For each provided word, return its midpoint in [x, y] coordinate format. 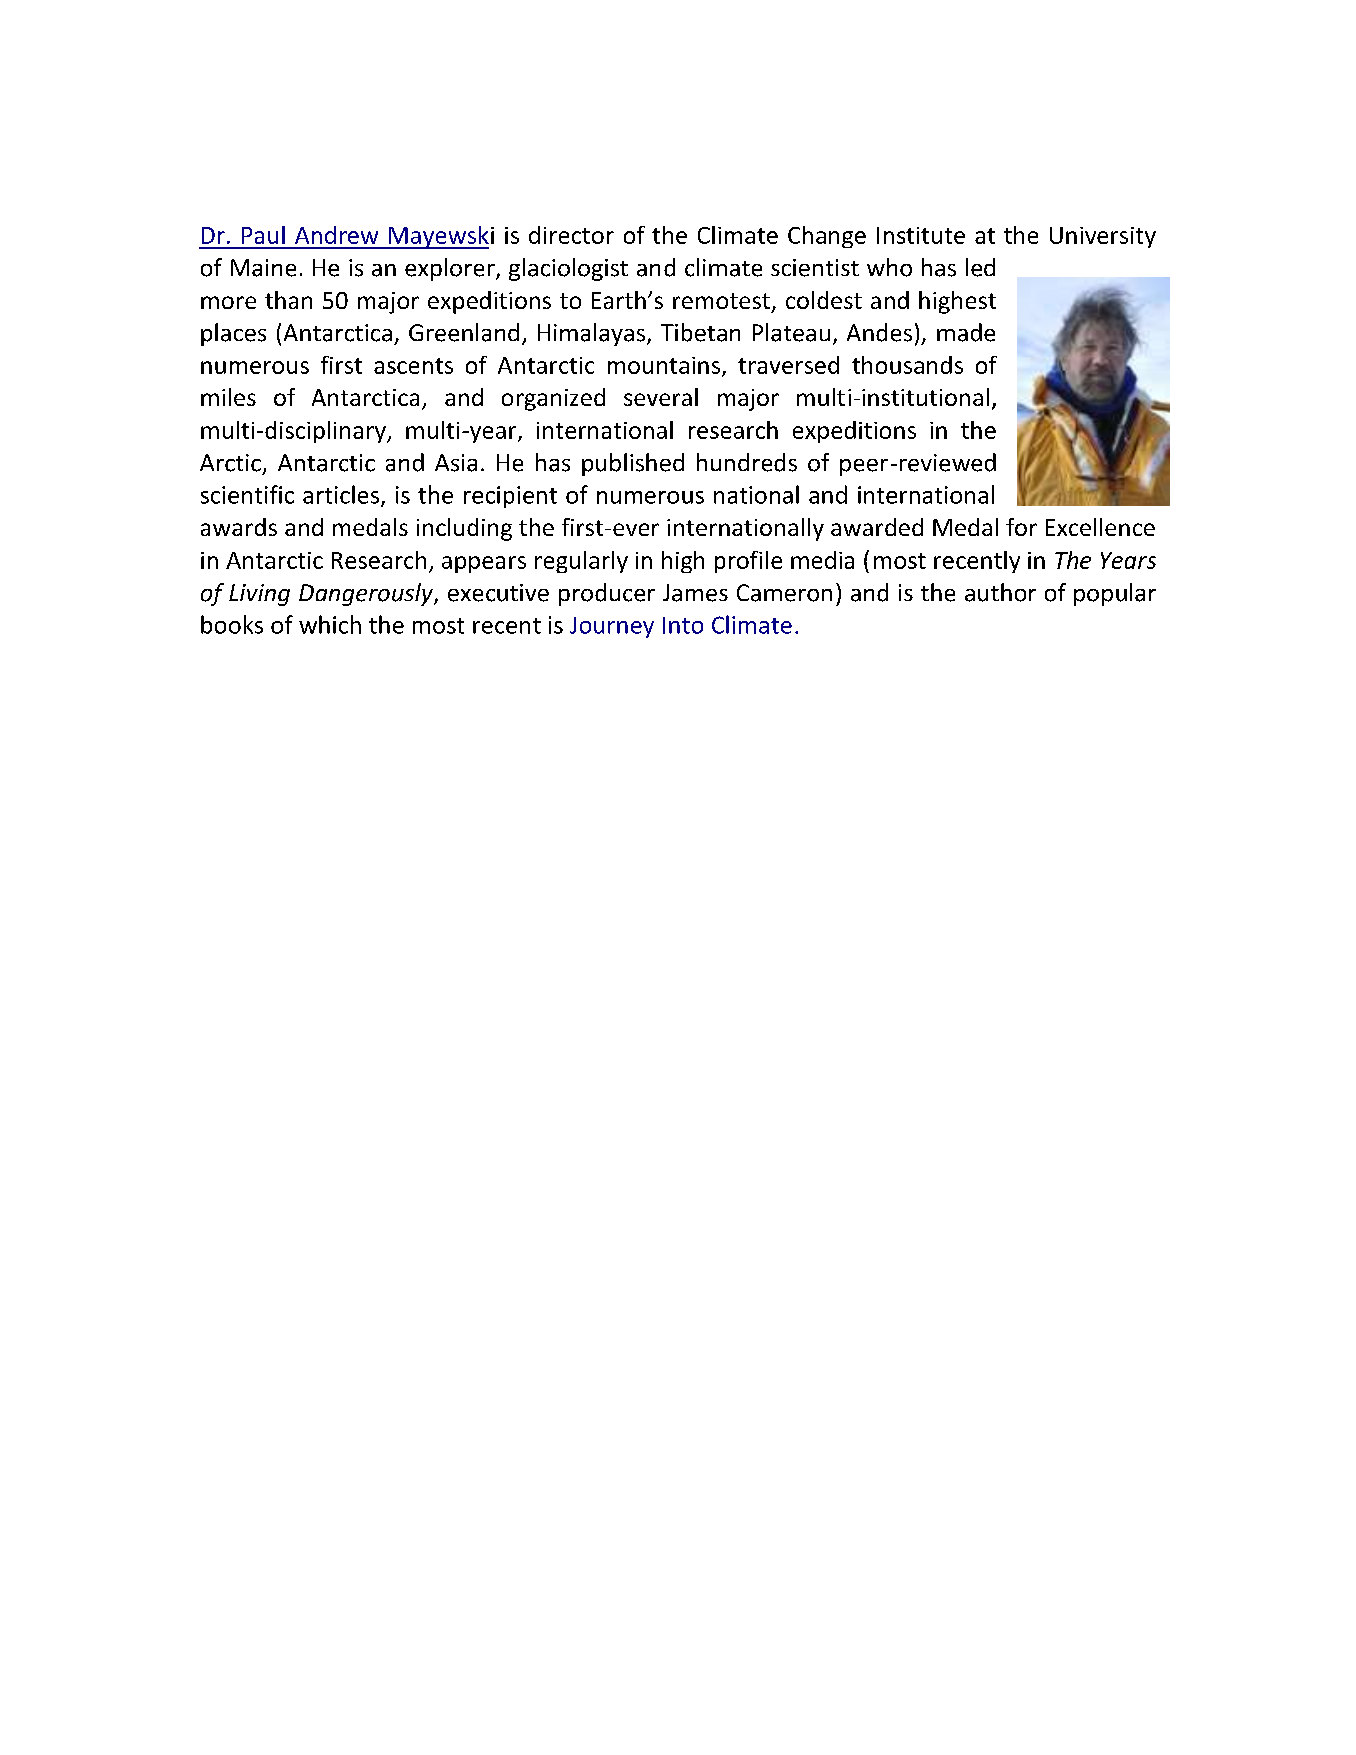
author [1000, 592]
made [966, 332]
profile [748, 562]
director [571, 235]
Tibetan [700, 332]
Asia [456, 463]
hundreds [747, 462]
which [330, 624]
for [1021, 527]
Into [683, 625]
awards [239, 527]
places [233, 334]
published [633, 464]
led [980, 267]
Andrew [336, 235]
